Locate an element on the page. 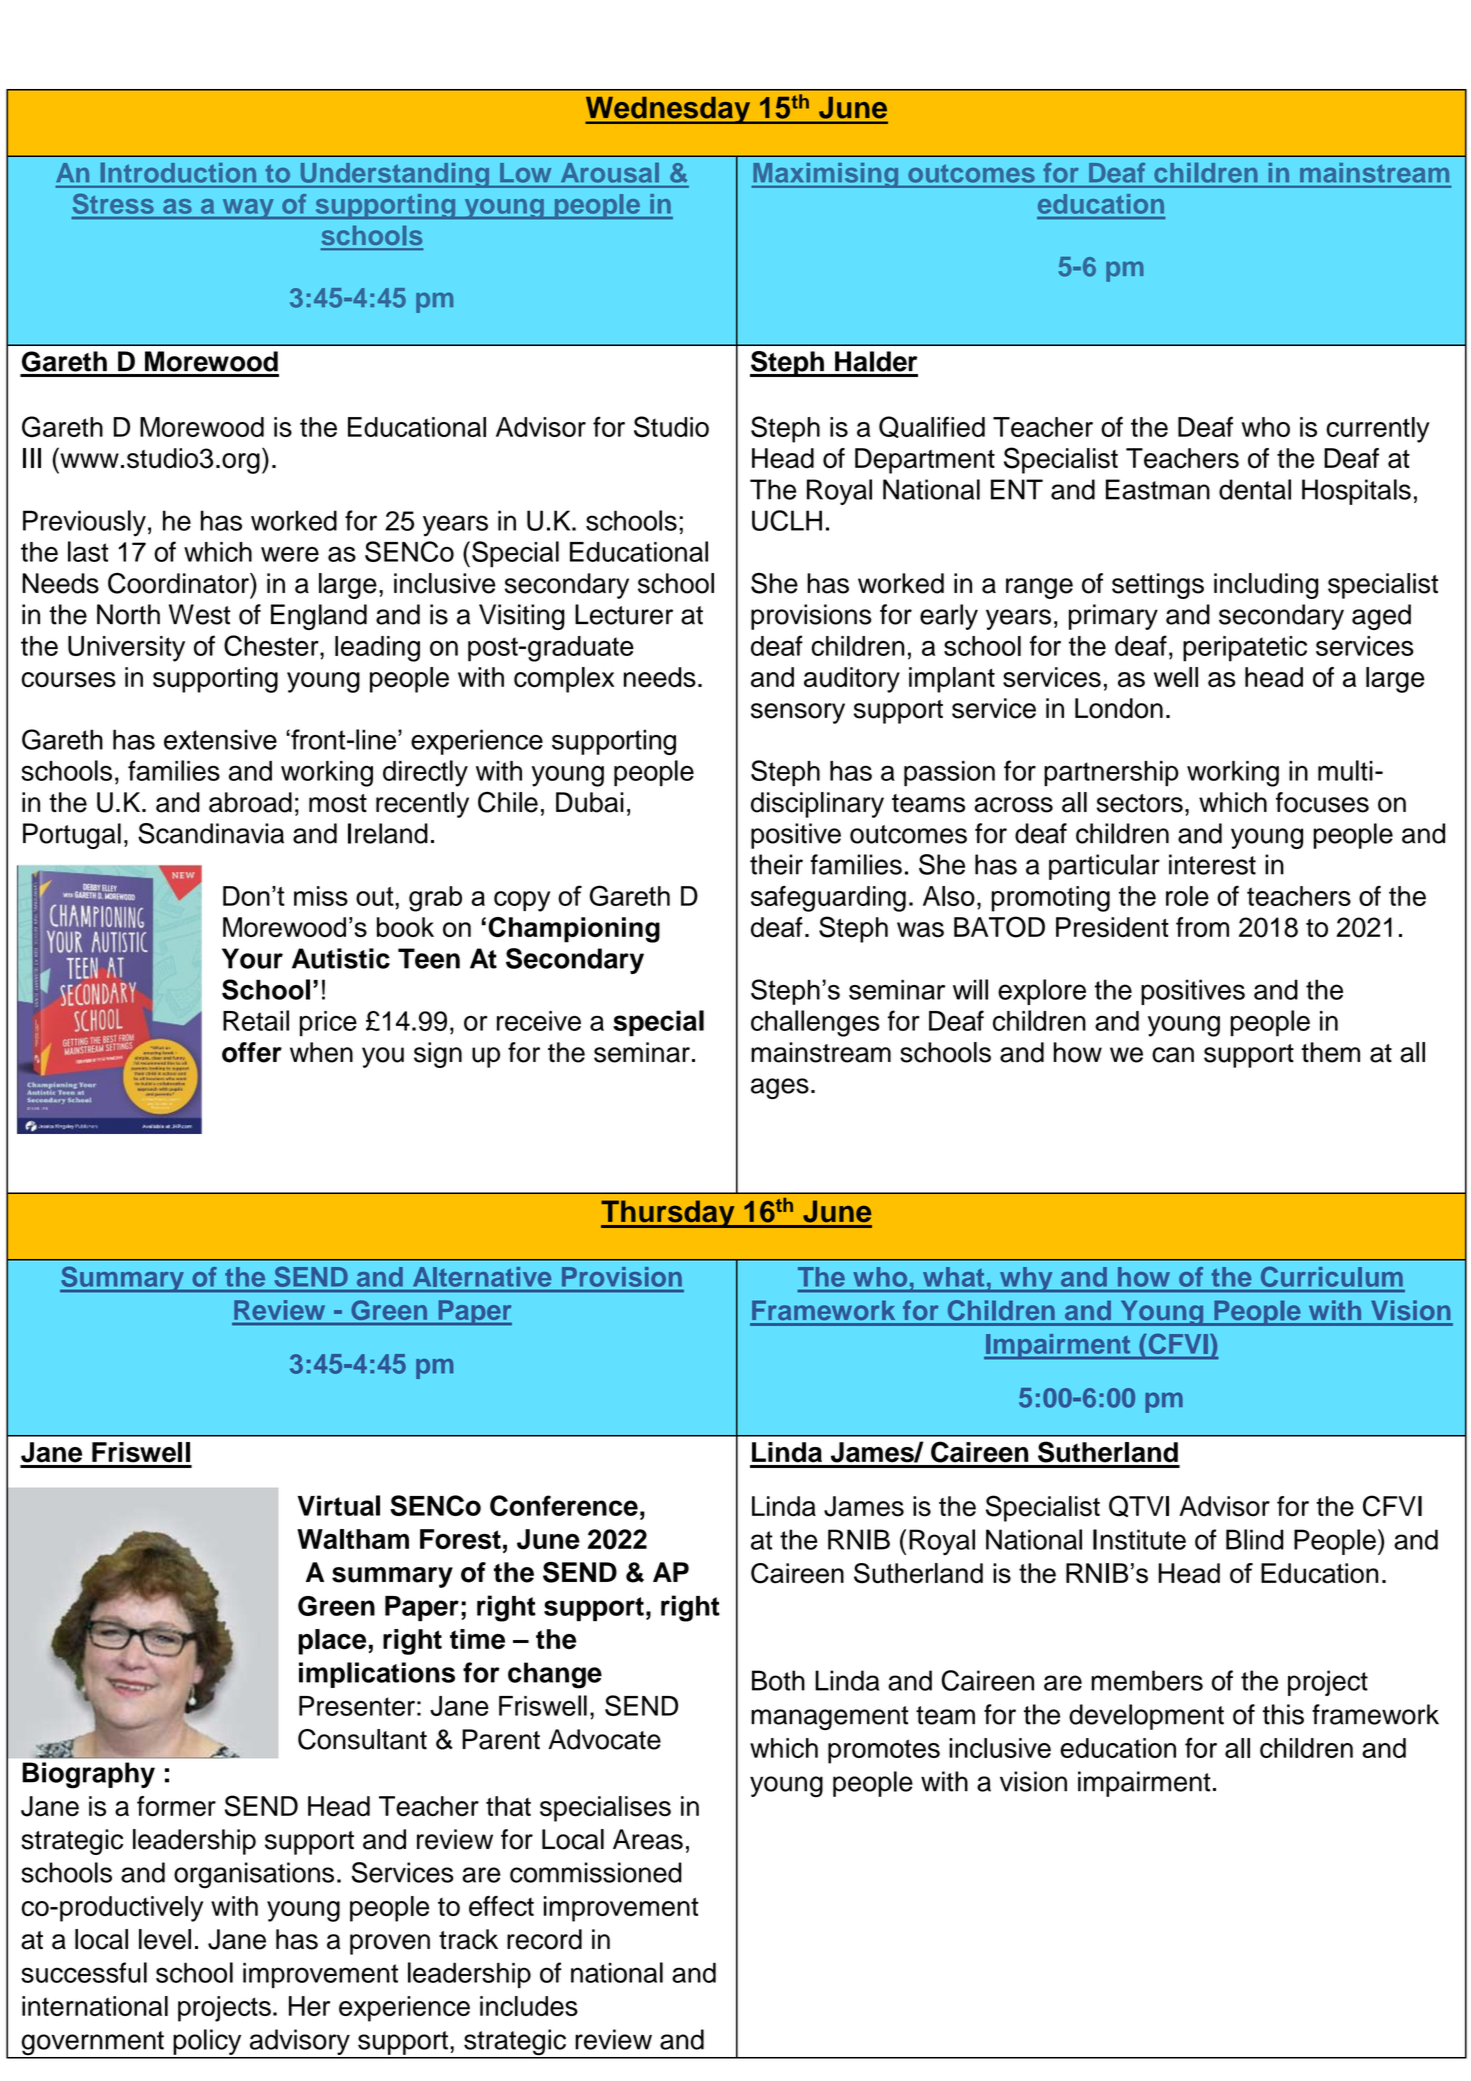 This document has width=1471, height=2081. Maximising is located at coordinates (826, 175).
